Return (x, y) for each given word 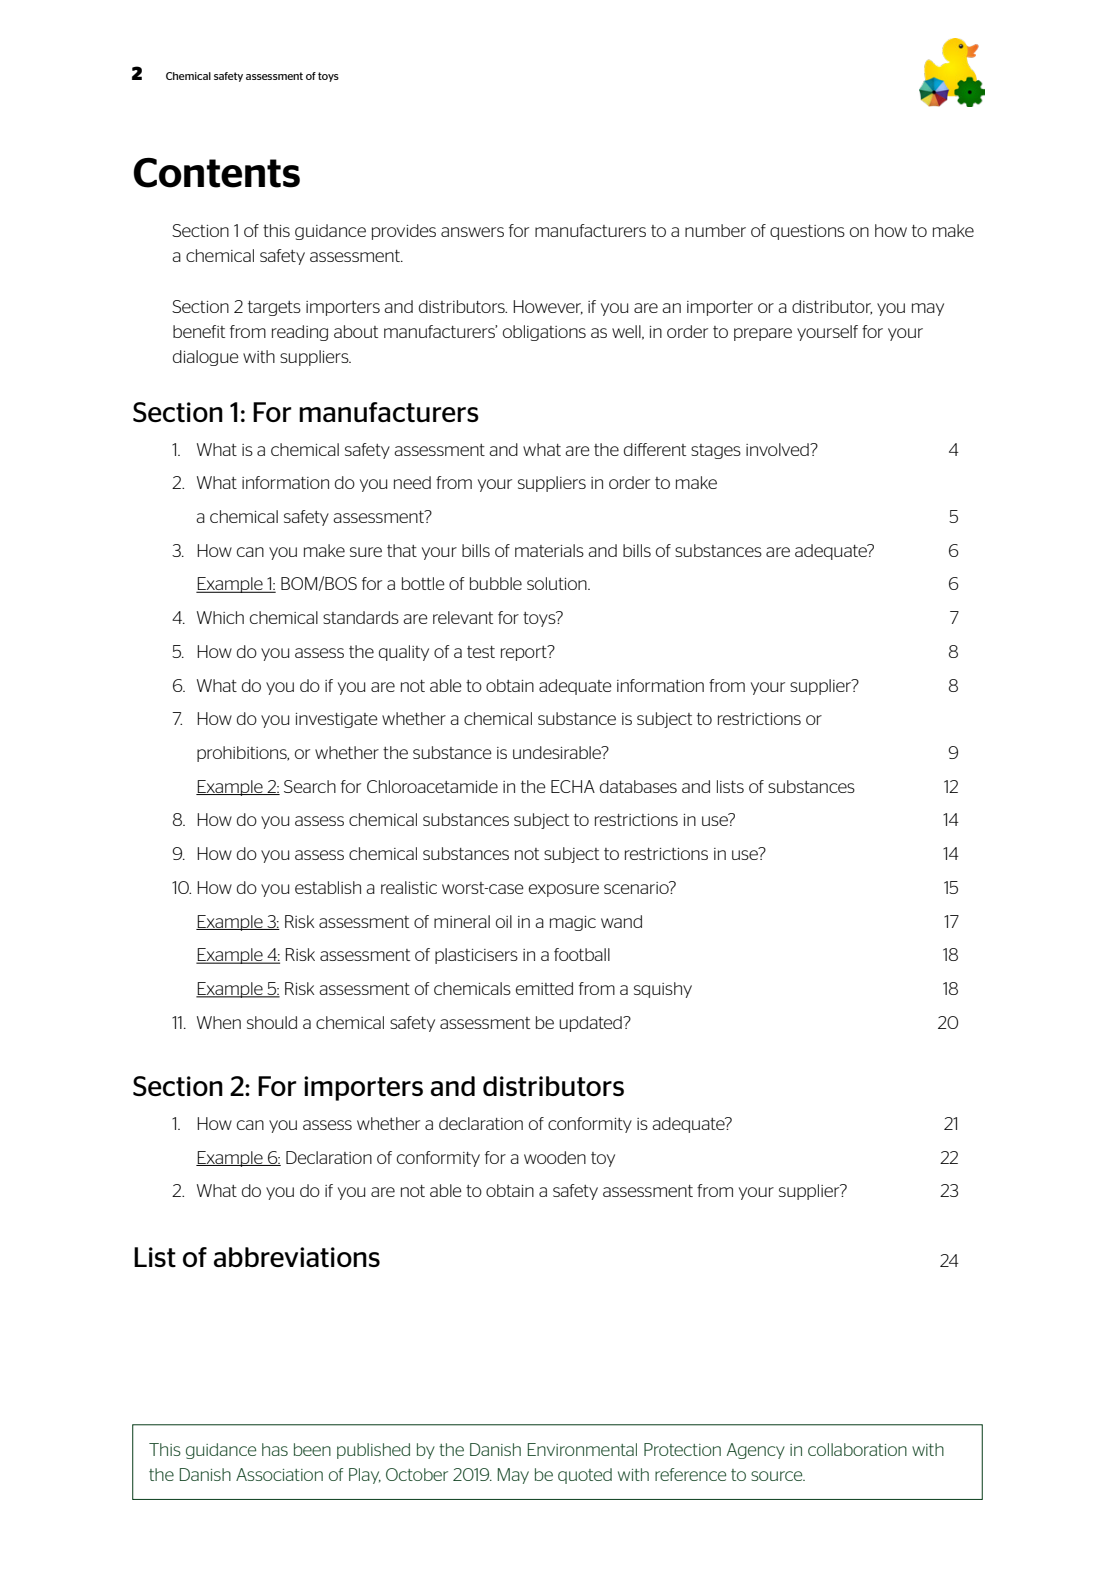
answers (472, 232)
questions (807, 232)
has (275, 1449)
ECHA (573, 786)
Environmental (582, 1449)
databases (638, 786)
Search (310, 786)
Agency (756, 1451)
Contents (216, 173)
